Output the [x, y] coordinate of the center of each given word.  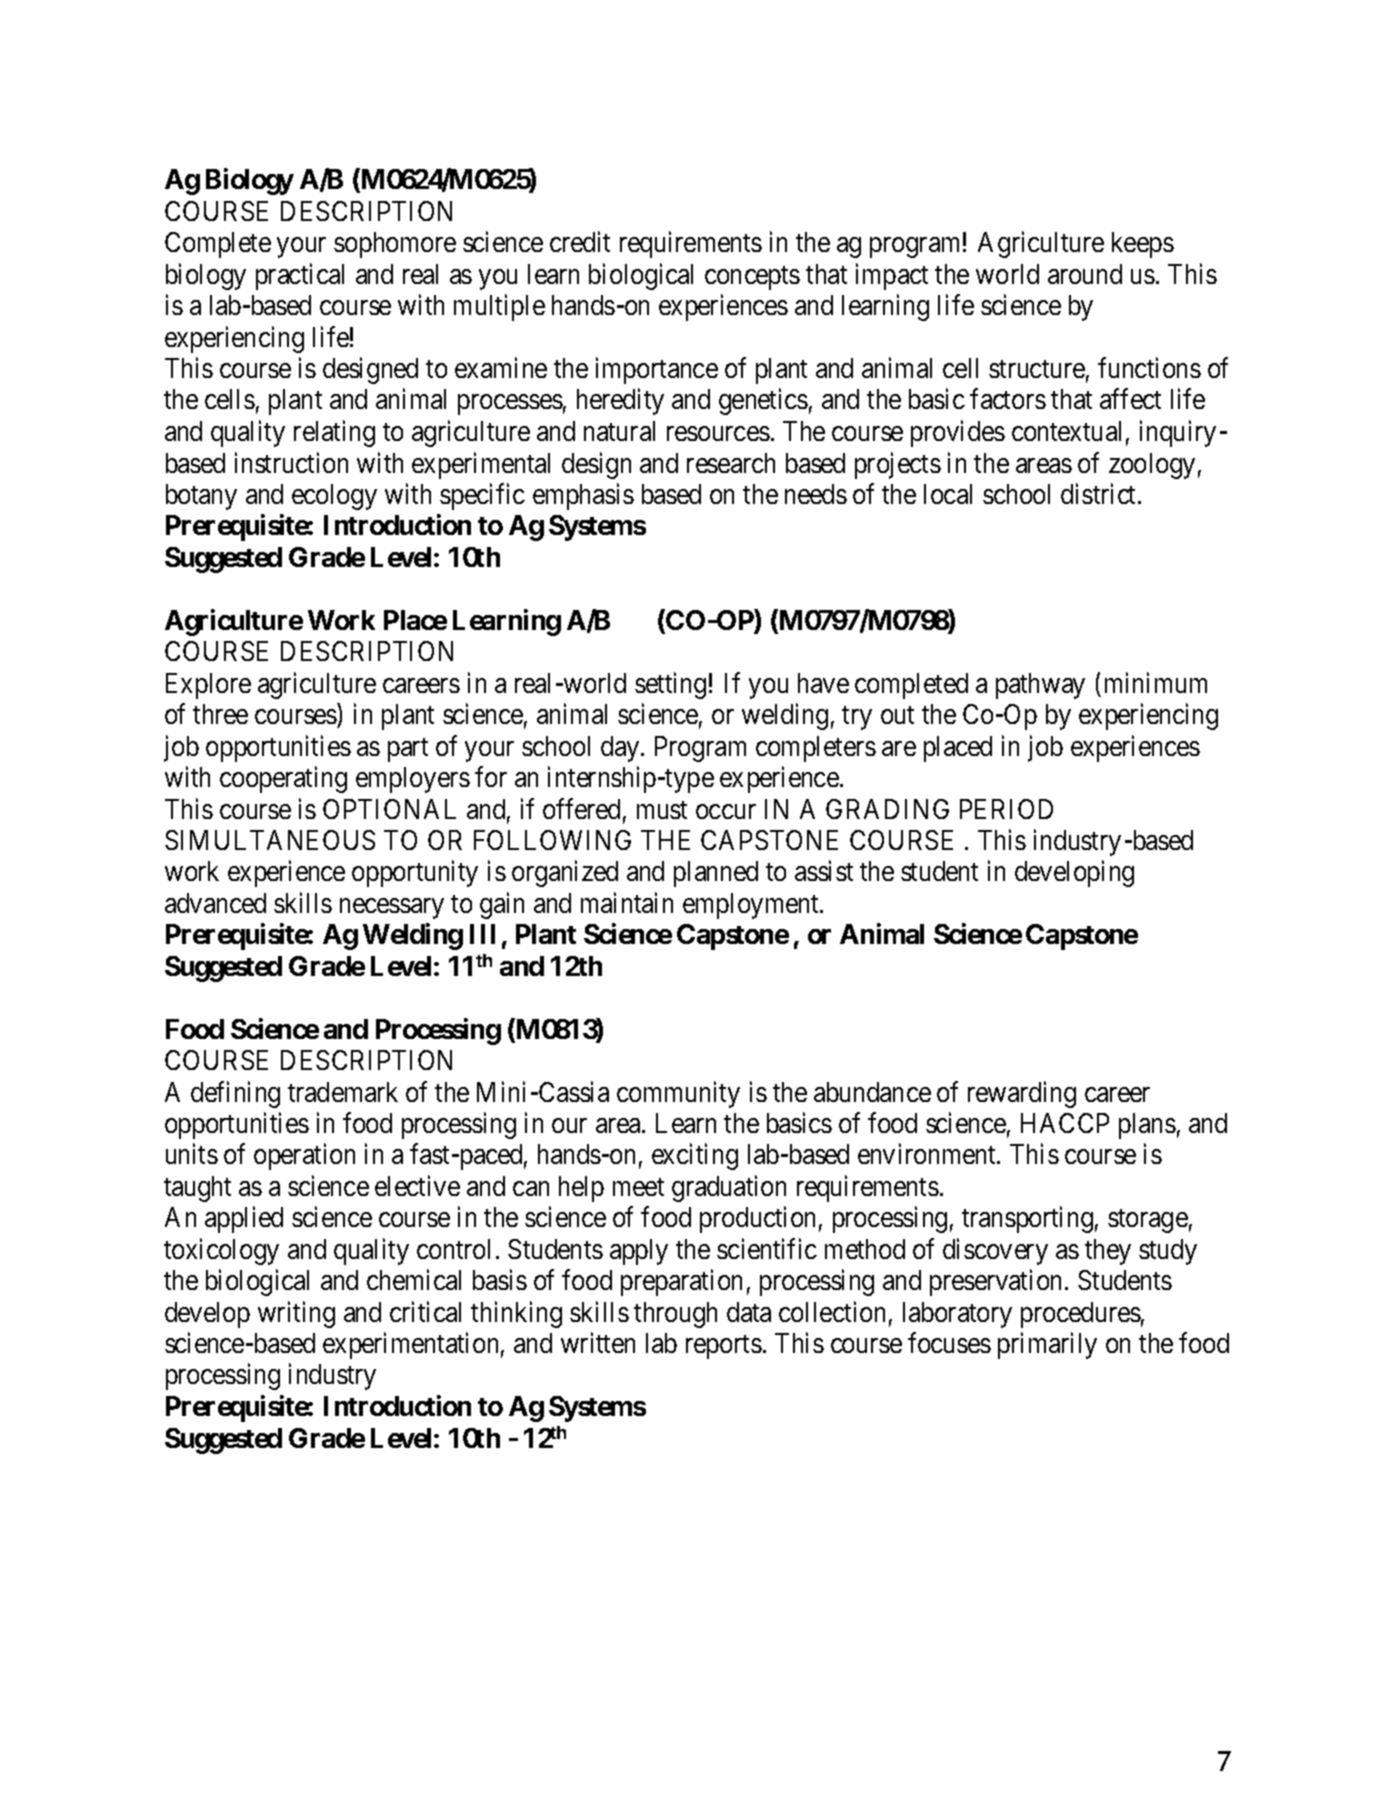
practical [300, 276]
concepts [752, 278]
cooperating [283, 779]
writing [296, 1314]
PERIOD [1006, 809]
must [662, 810]
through [675, 1315]
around [1085, 274]
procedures [1081, 1315]
